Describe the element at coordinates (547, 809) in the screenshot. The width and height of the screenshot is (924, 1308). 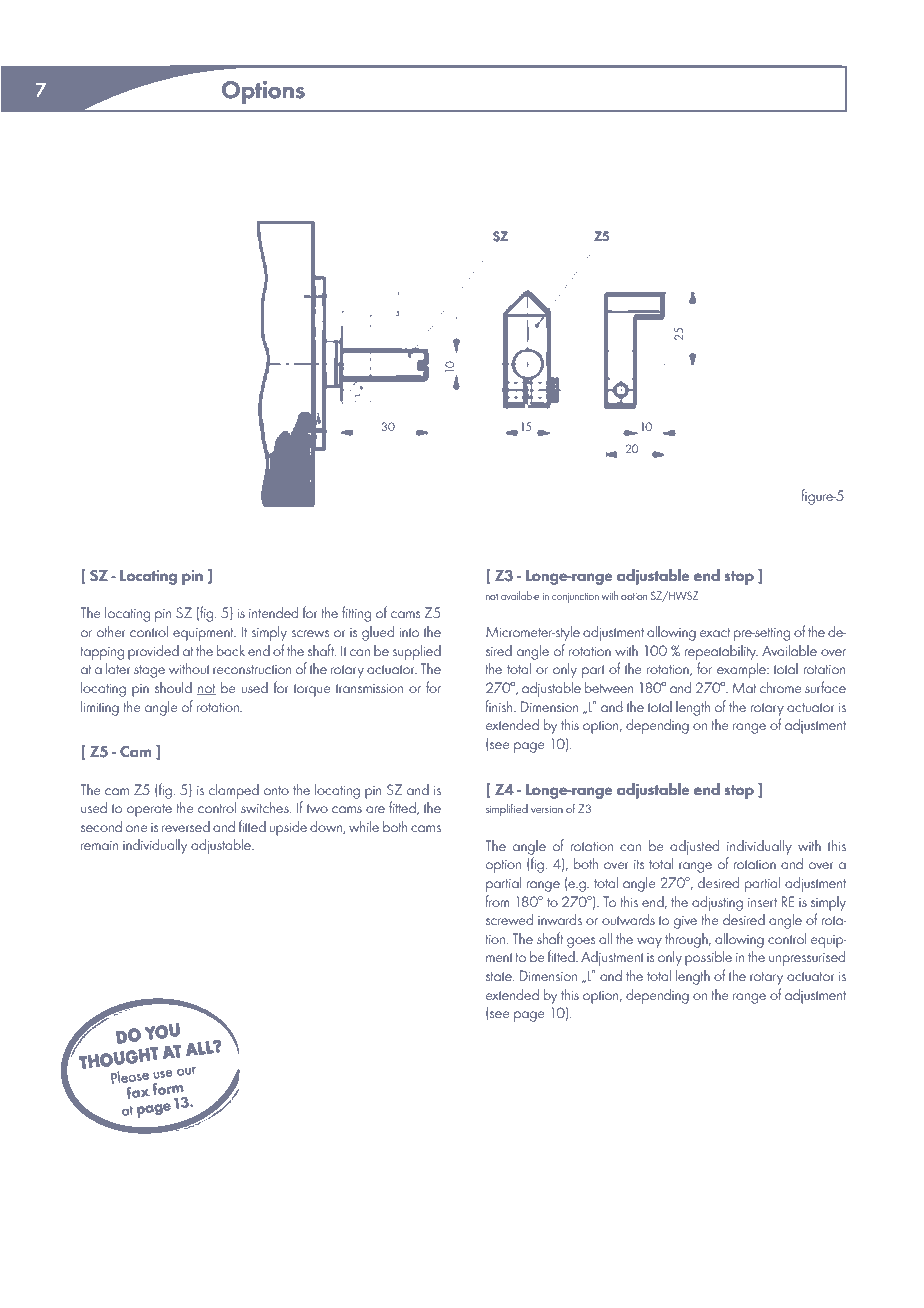
I see `version` at that location.
